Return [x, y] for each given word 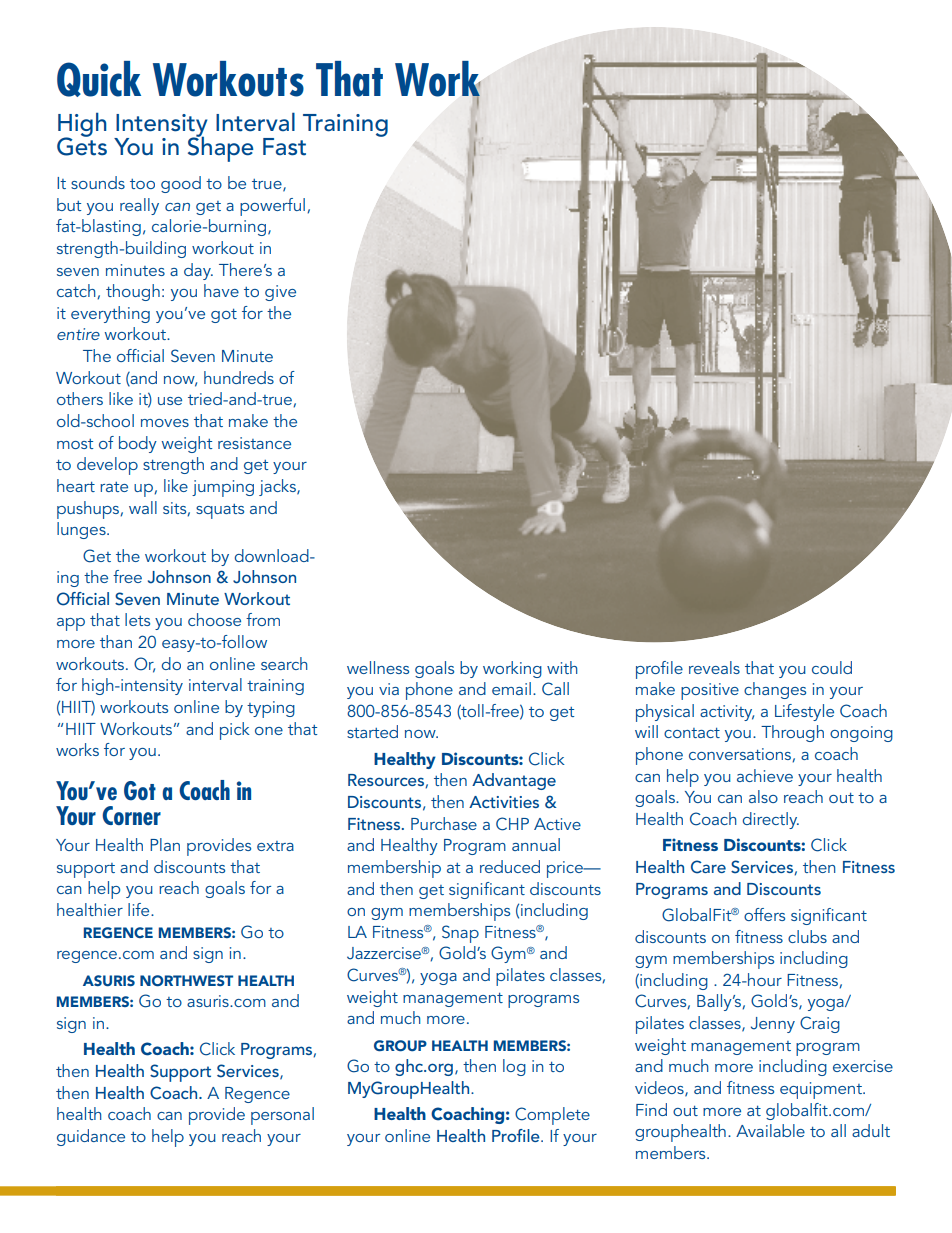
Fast [284, 147]
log [514, 1067]
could [832, 667]
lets [137, 619]
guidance [91, 1137]
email [511, 688]
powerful [272, 207]
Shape [221, 148]
